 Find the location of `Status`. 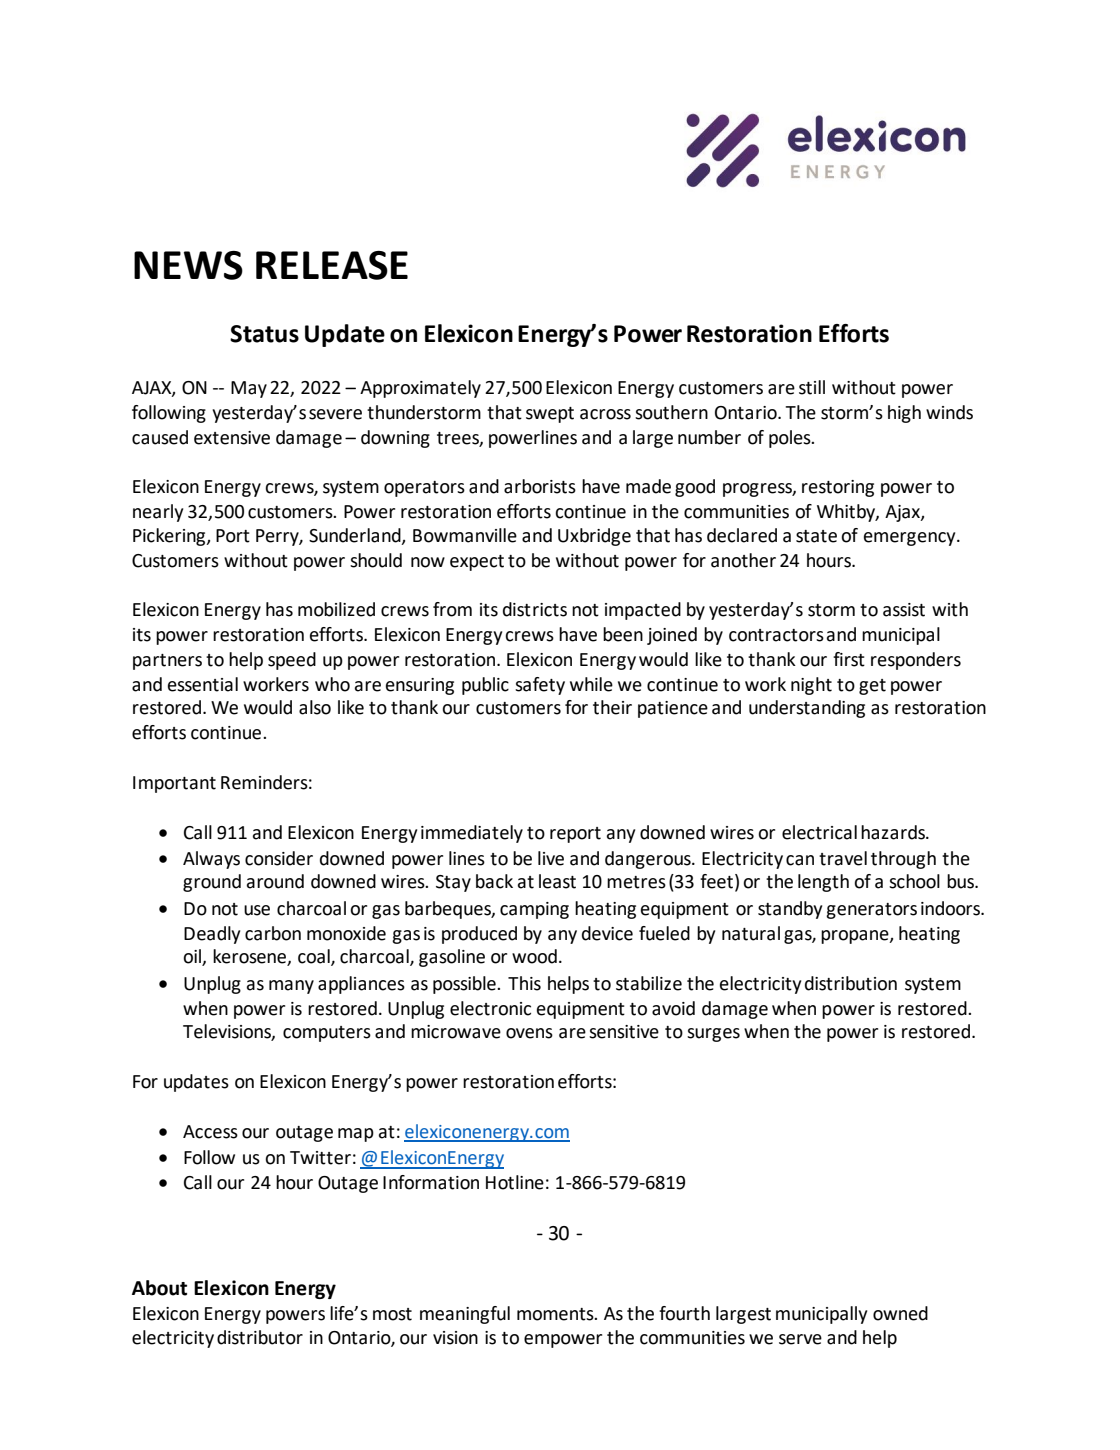

Status is located at coordinates (264, 334).
